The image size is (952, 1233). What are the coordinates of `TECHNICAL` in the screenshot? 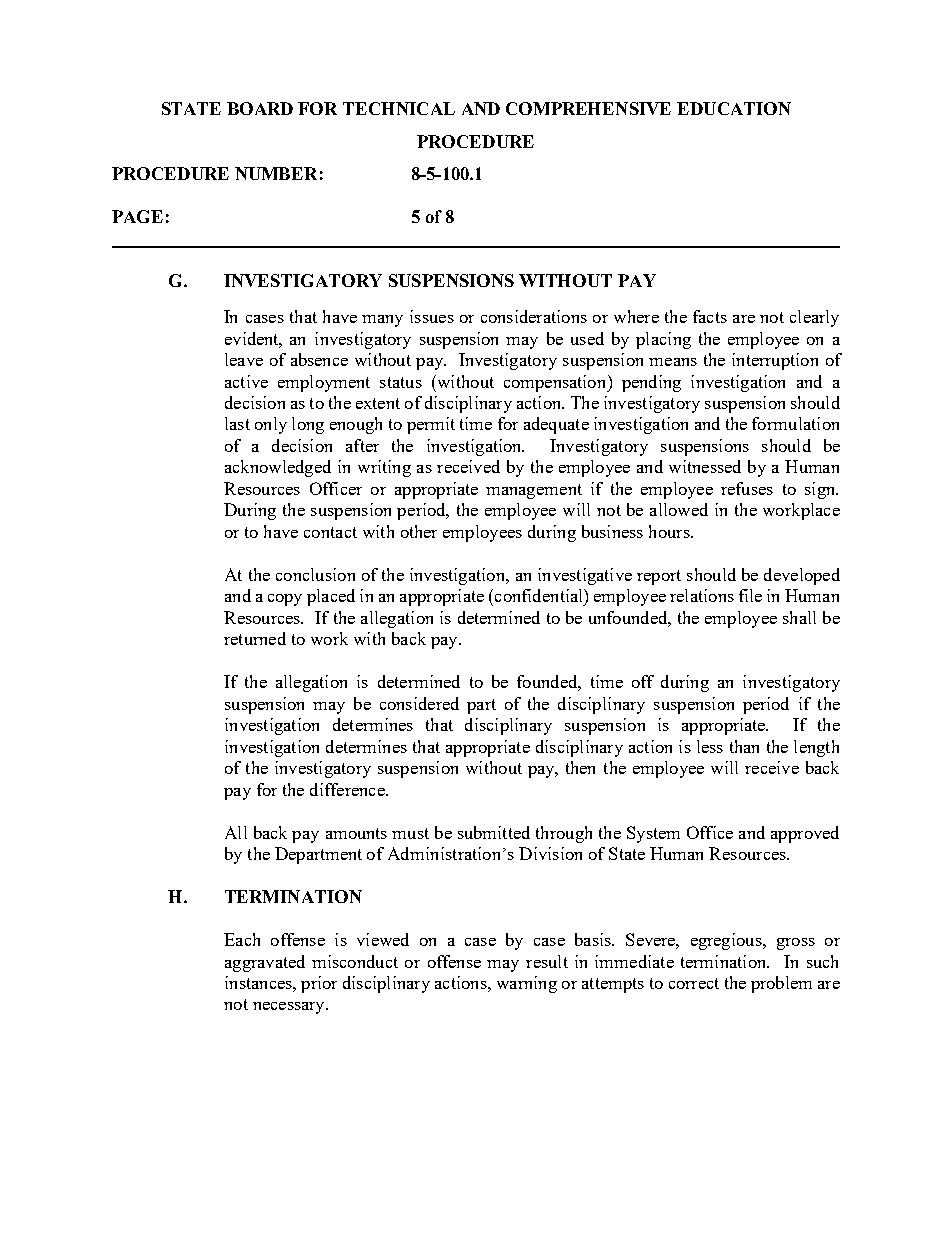 It's located at (399, 108).
